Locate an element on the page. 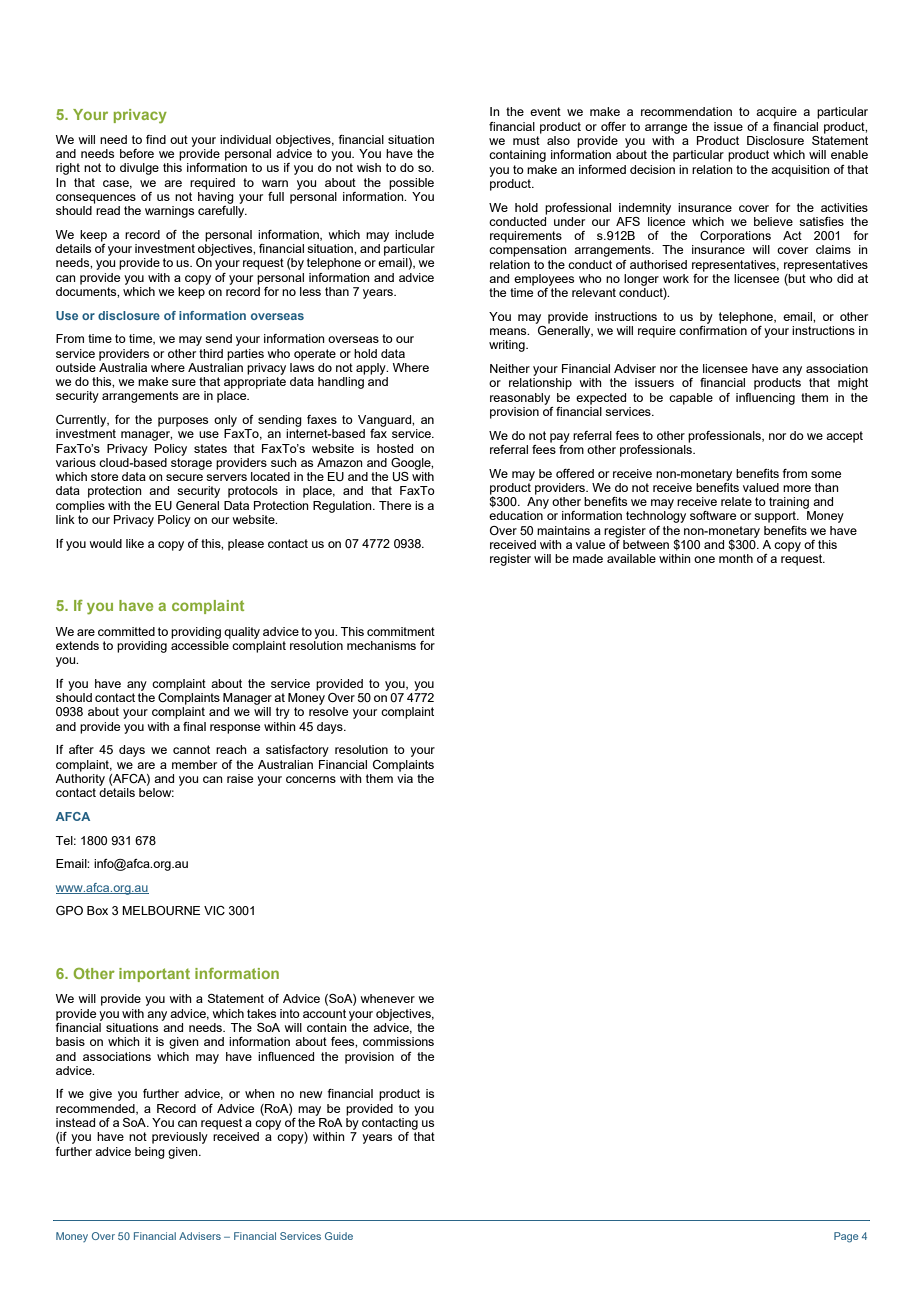 This page has width=924, height=1308. like is located at coordinates (135, 543).
